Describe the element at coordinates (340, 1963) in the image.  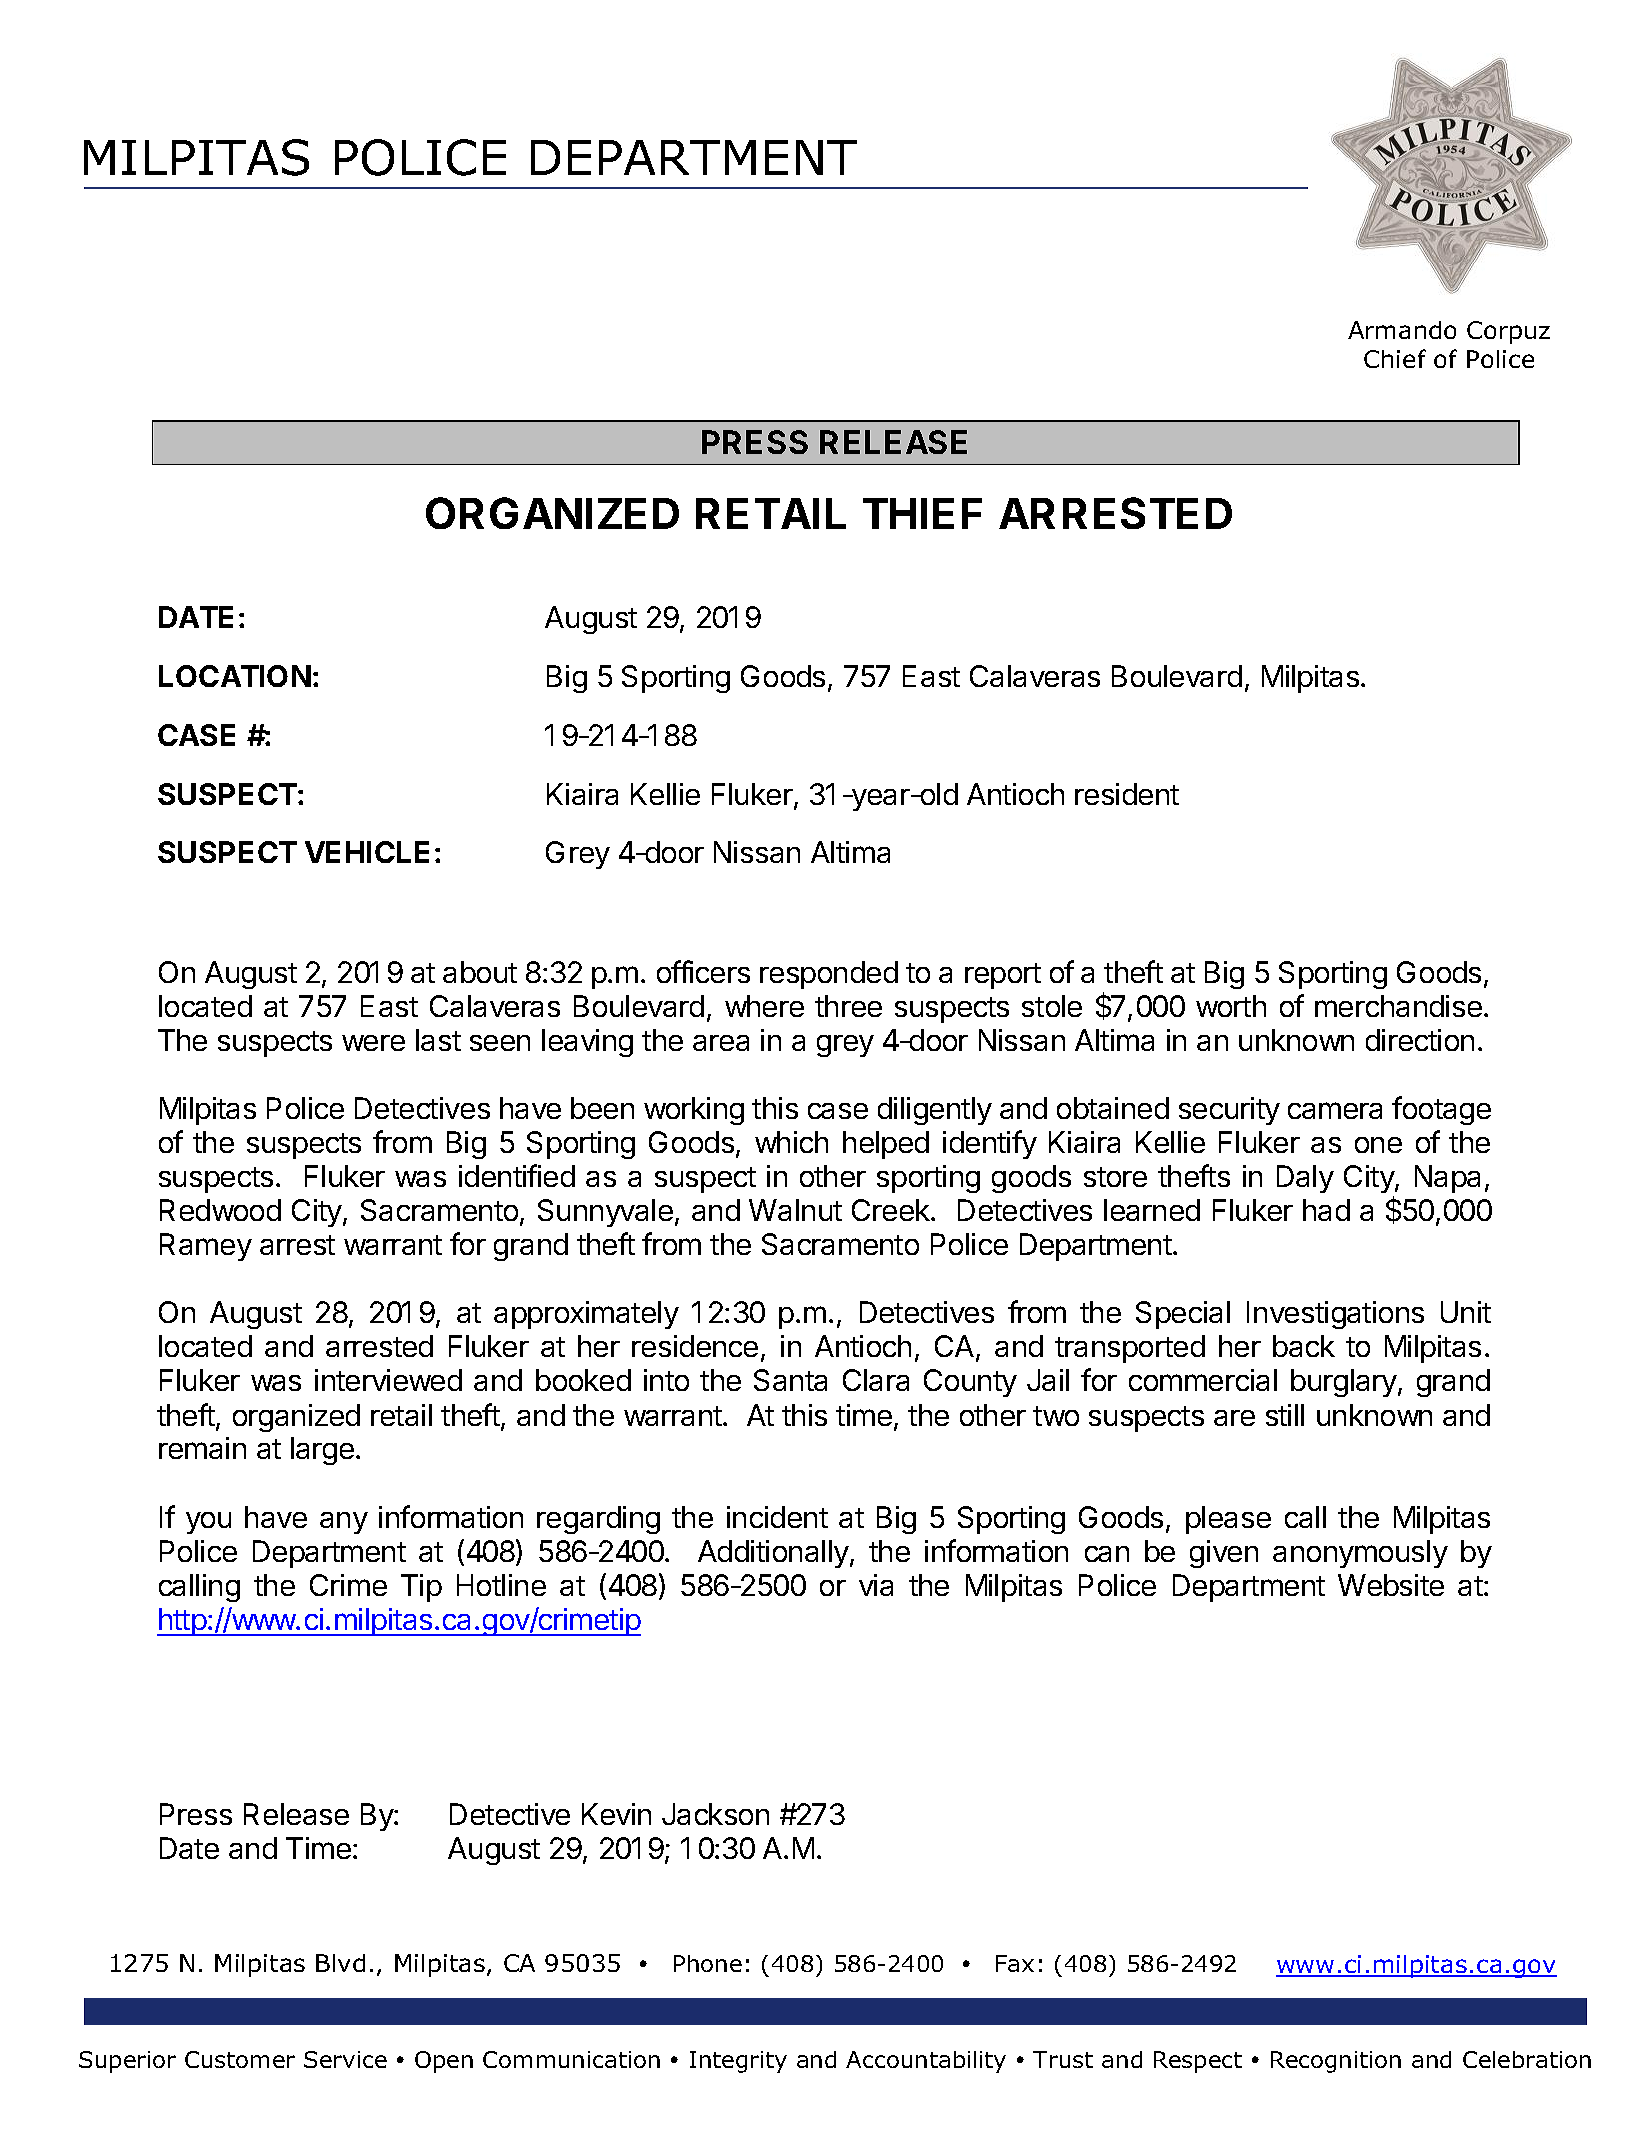
I see `Blvd` at that location.
